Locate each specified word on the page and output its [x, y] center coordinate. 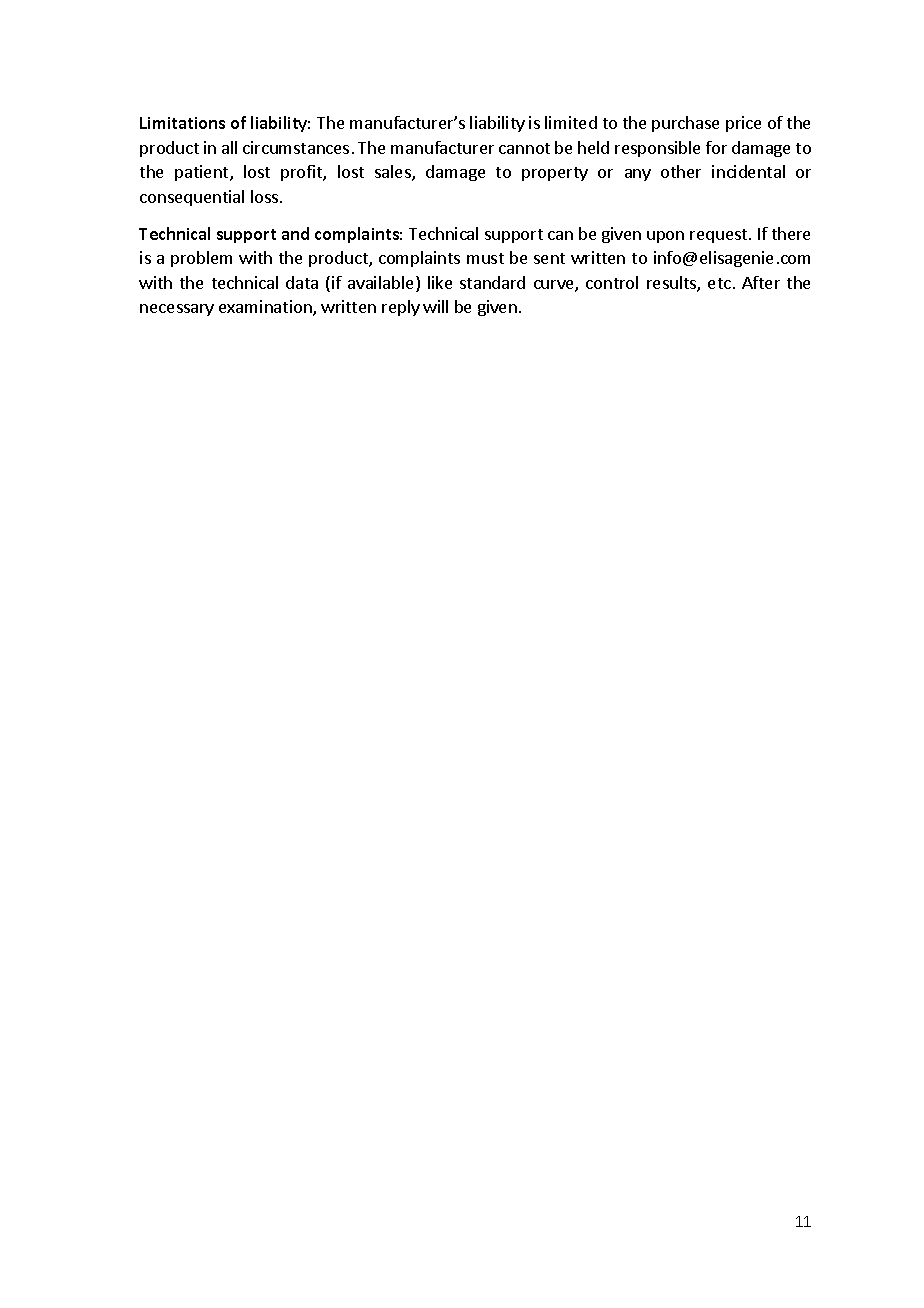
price [743, 124]
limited [571, 122]
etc [719, 283]
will [435, 306]
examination [266, 308]
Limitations [182, 123]
